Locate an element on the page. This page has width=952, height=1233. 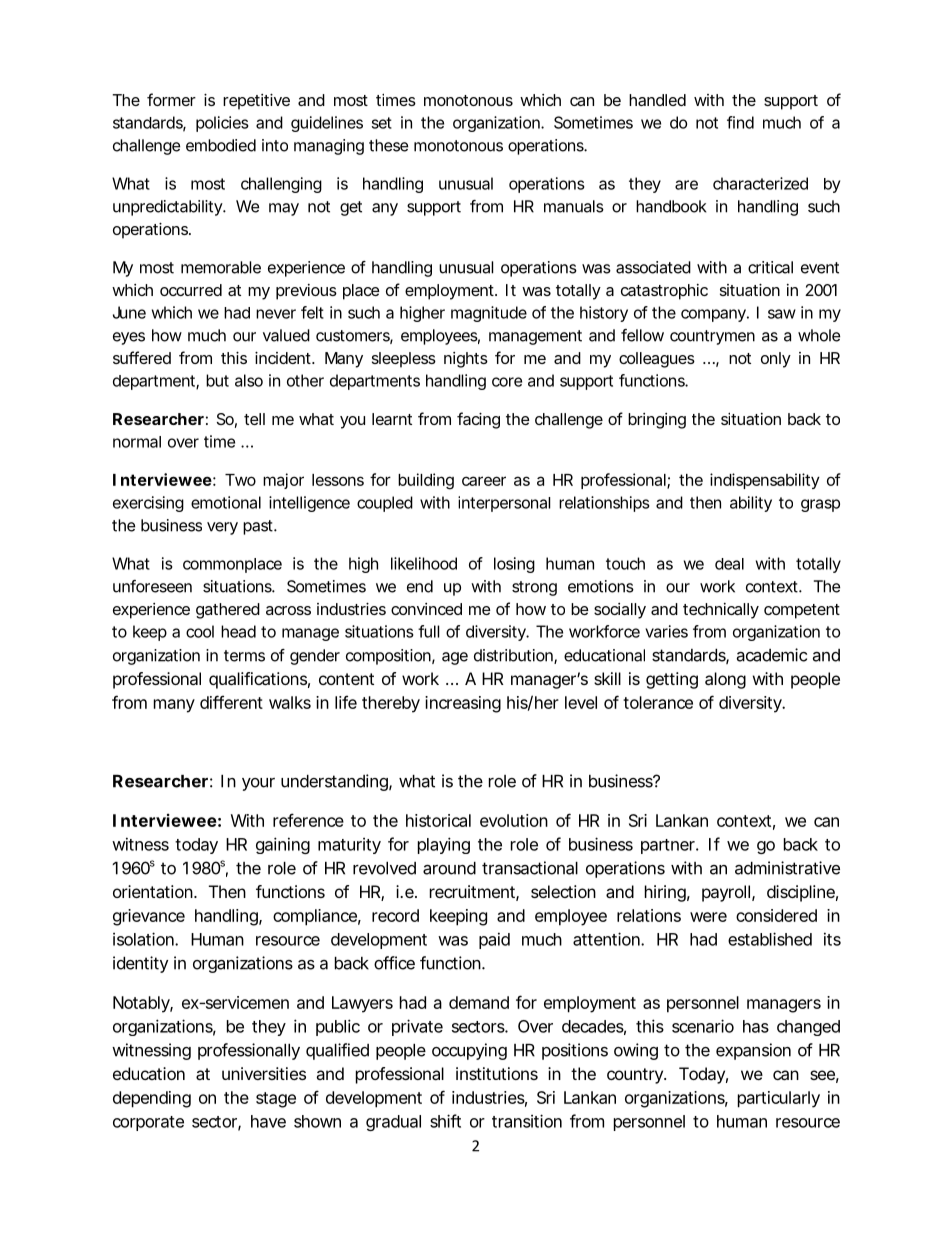
find is located at coordinates (740, 122).
